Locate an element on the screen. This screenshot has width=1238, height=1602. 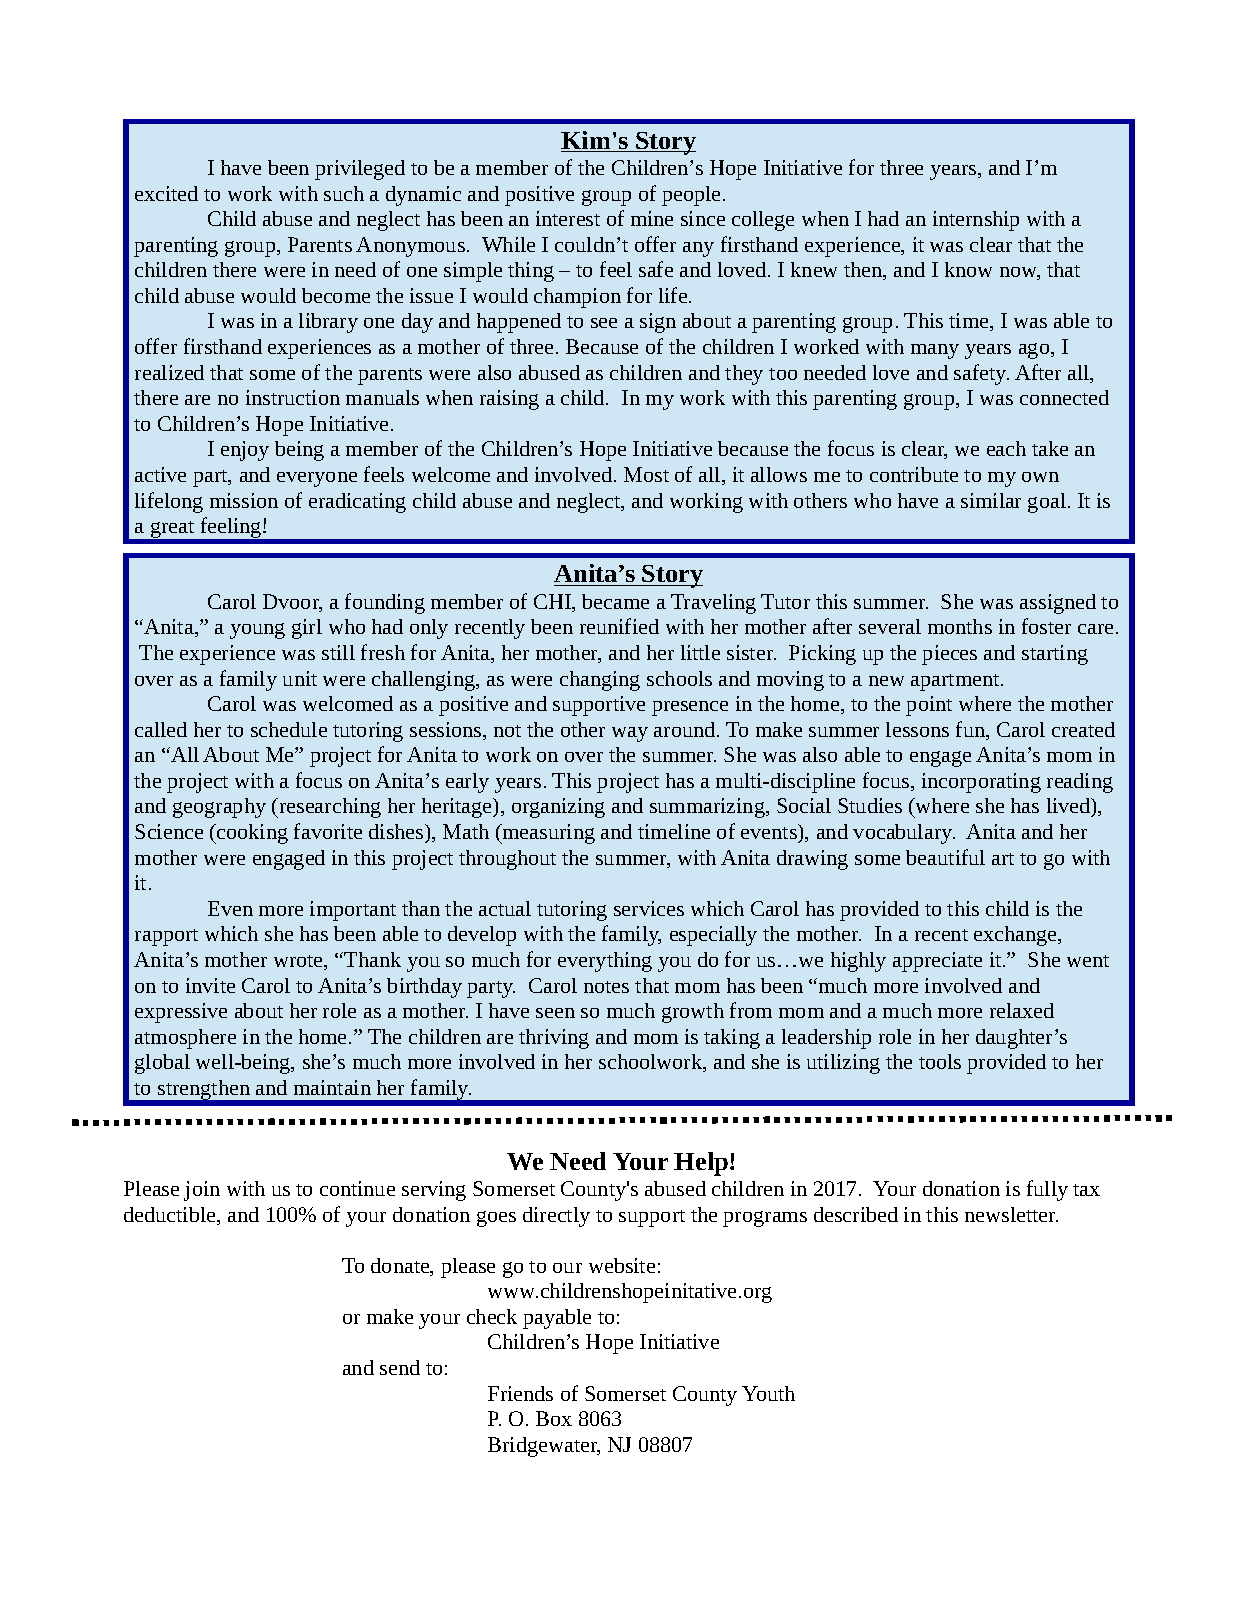
organizing is located at coordinates (558, 808).
